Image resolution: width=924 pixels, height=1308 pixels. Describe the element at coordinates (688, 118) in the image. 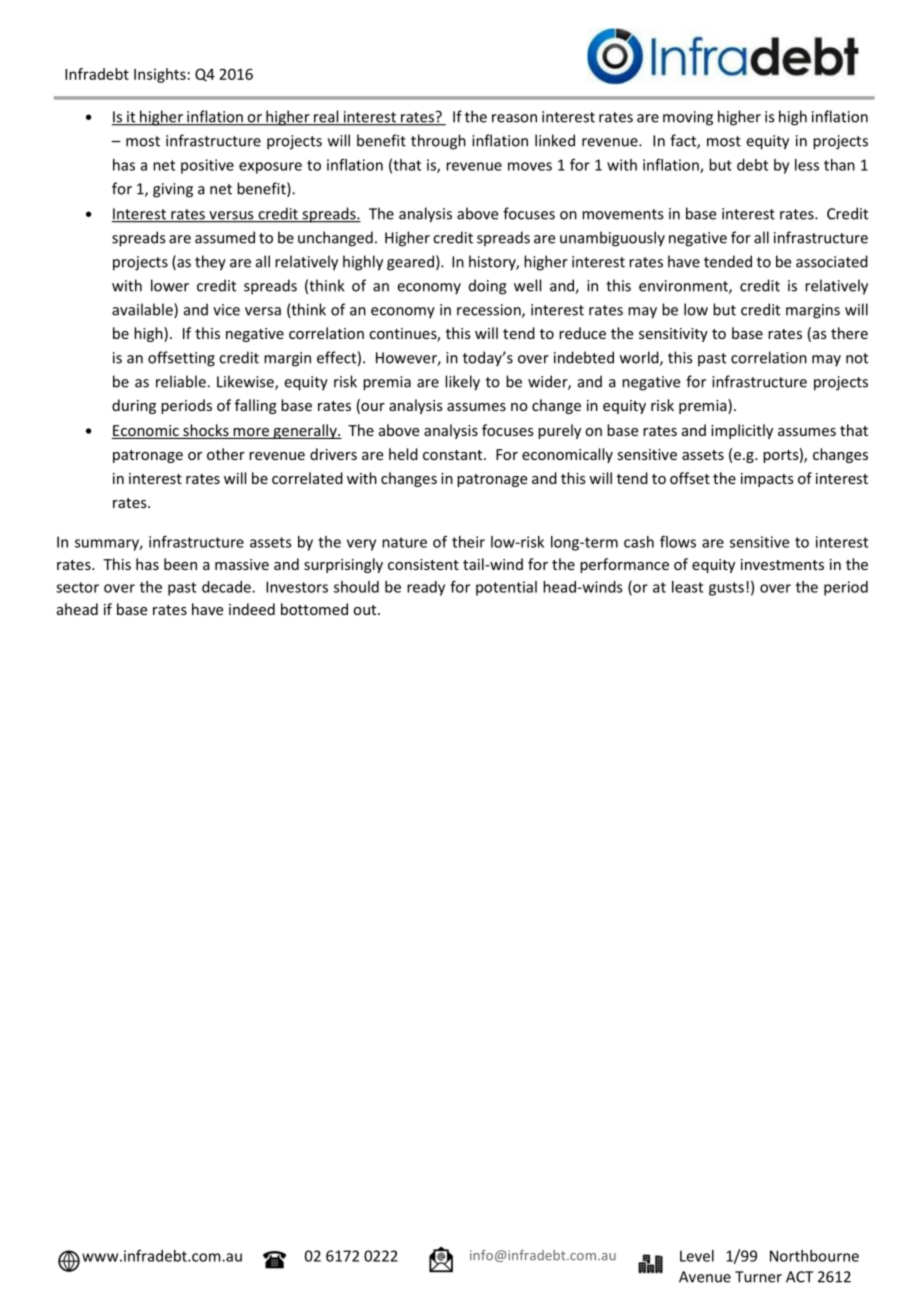

I see `moving` at that location.
